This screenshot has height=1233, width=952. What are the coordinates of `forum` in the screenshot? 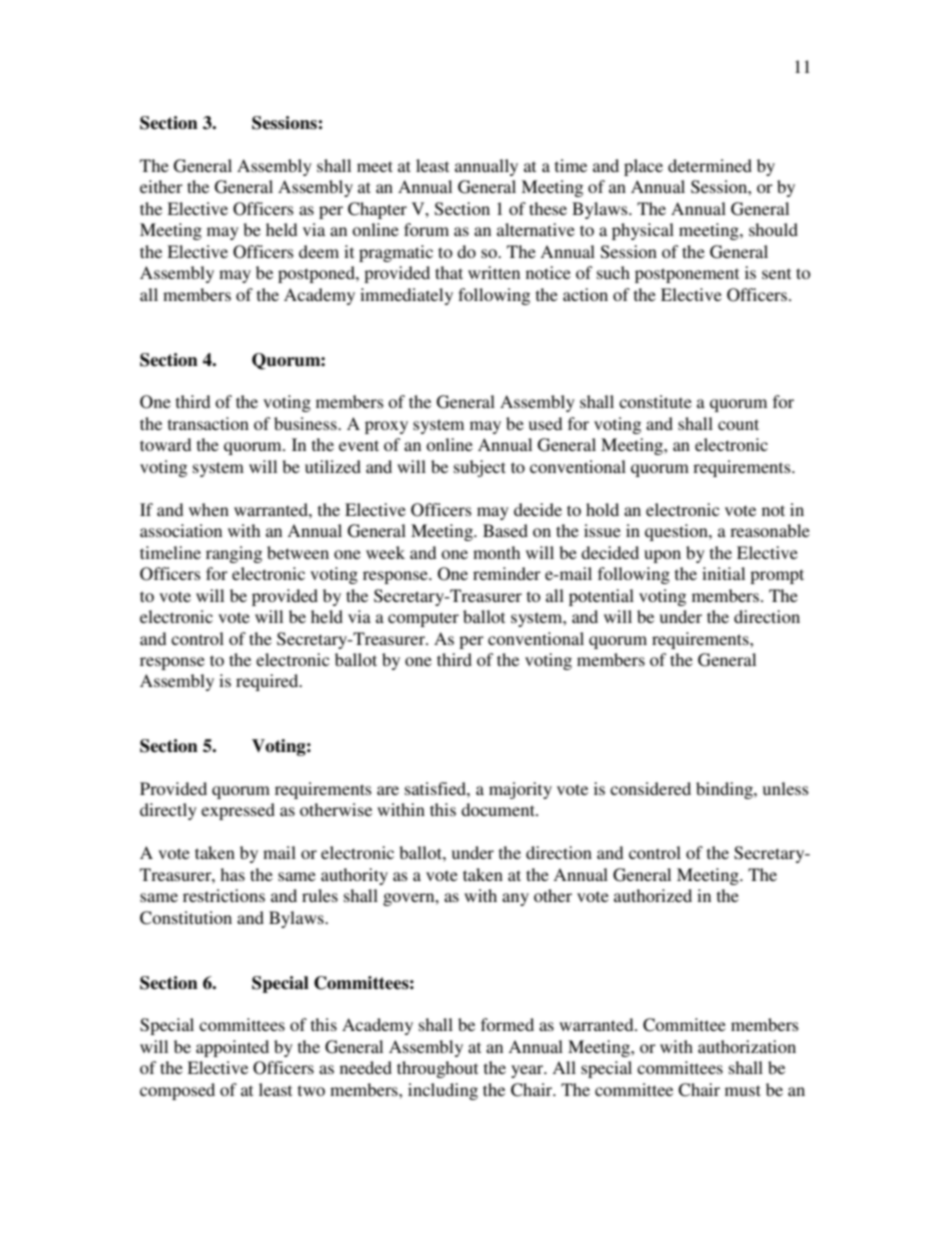 It's located at (426, 229).
